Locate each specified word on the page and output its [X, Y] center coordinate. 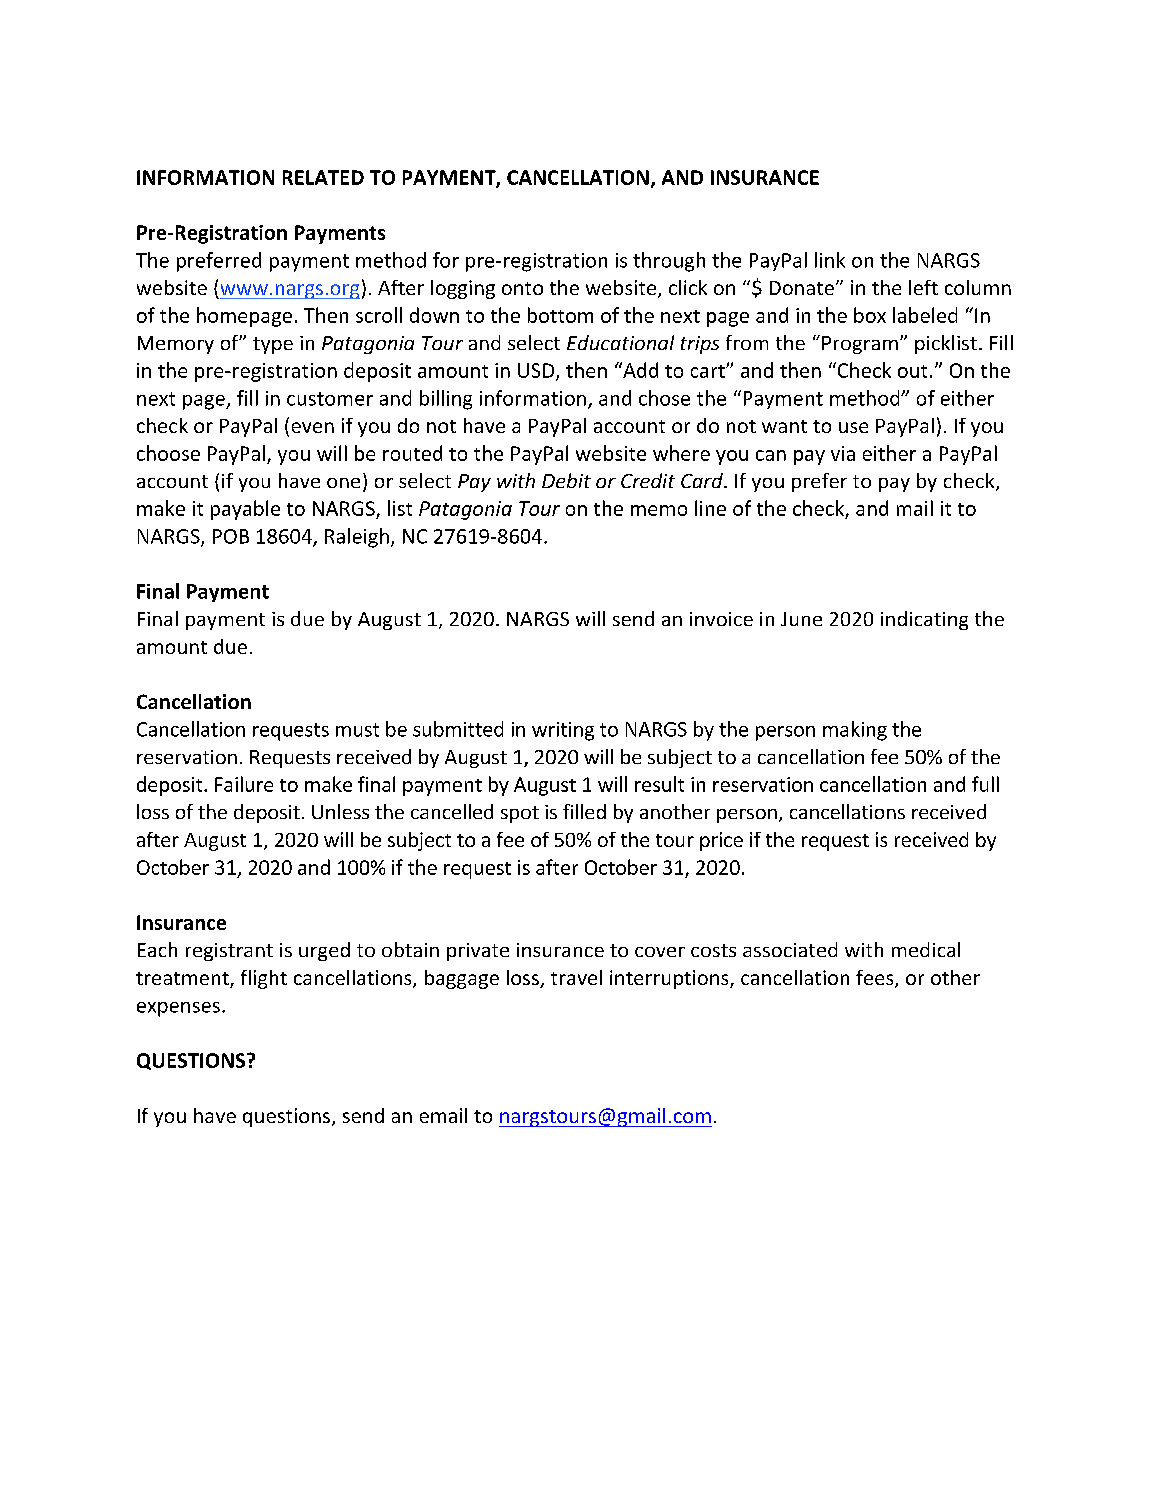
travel [576, 977]
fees [876, 979]
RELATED [323, 177]
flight [264, 979]
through [669, 262]
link [830, 260]
